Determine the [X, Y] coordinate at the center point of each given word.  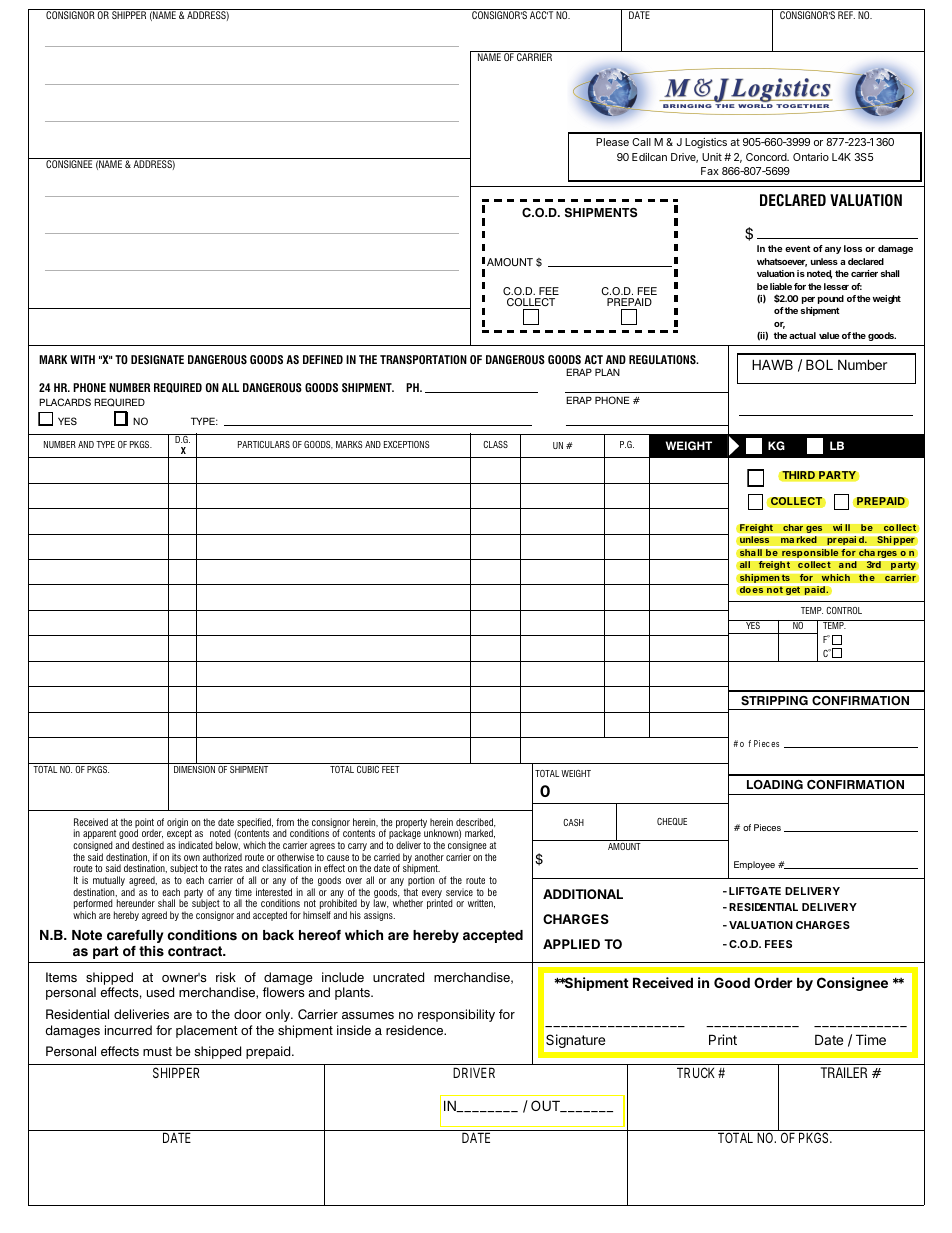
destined [148, 845]
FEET [391, 769]
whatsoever [782, 262]
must [157, 1051]
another [429, 857]
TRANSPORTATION [423, 359]
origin [177, 823]
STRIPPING [774, 701]
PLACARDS [65, 402]
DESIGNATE [157, 359]
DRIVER [474, 1072]
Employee [754, 865]
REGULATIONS [663, 359]
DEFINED [323, 359]
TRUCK [696, 1072]
